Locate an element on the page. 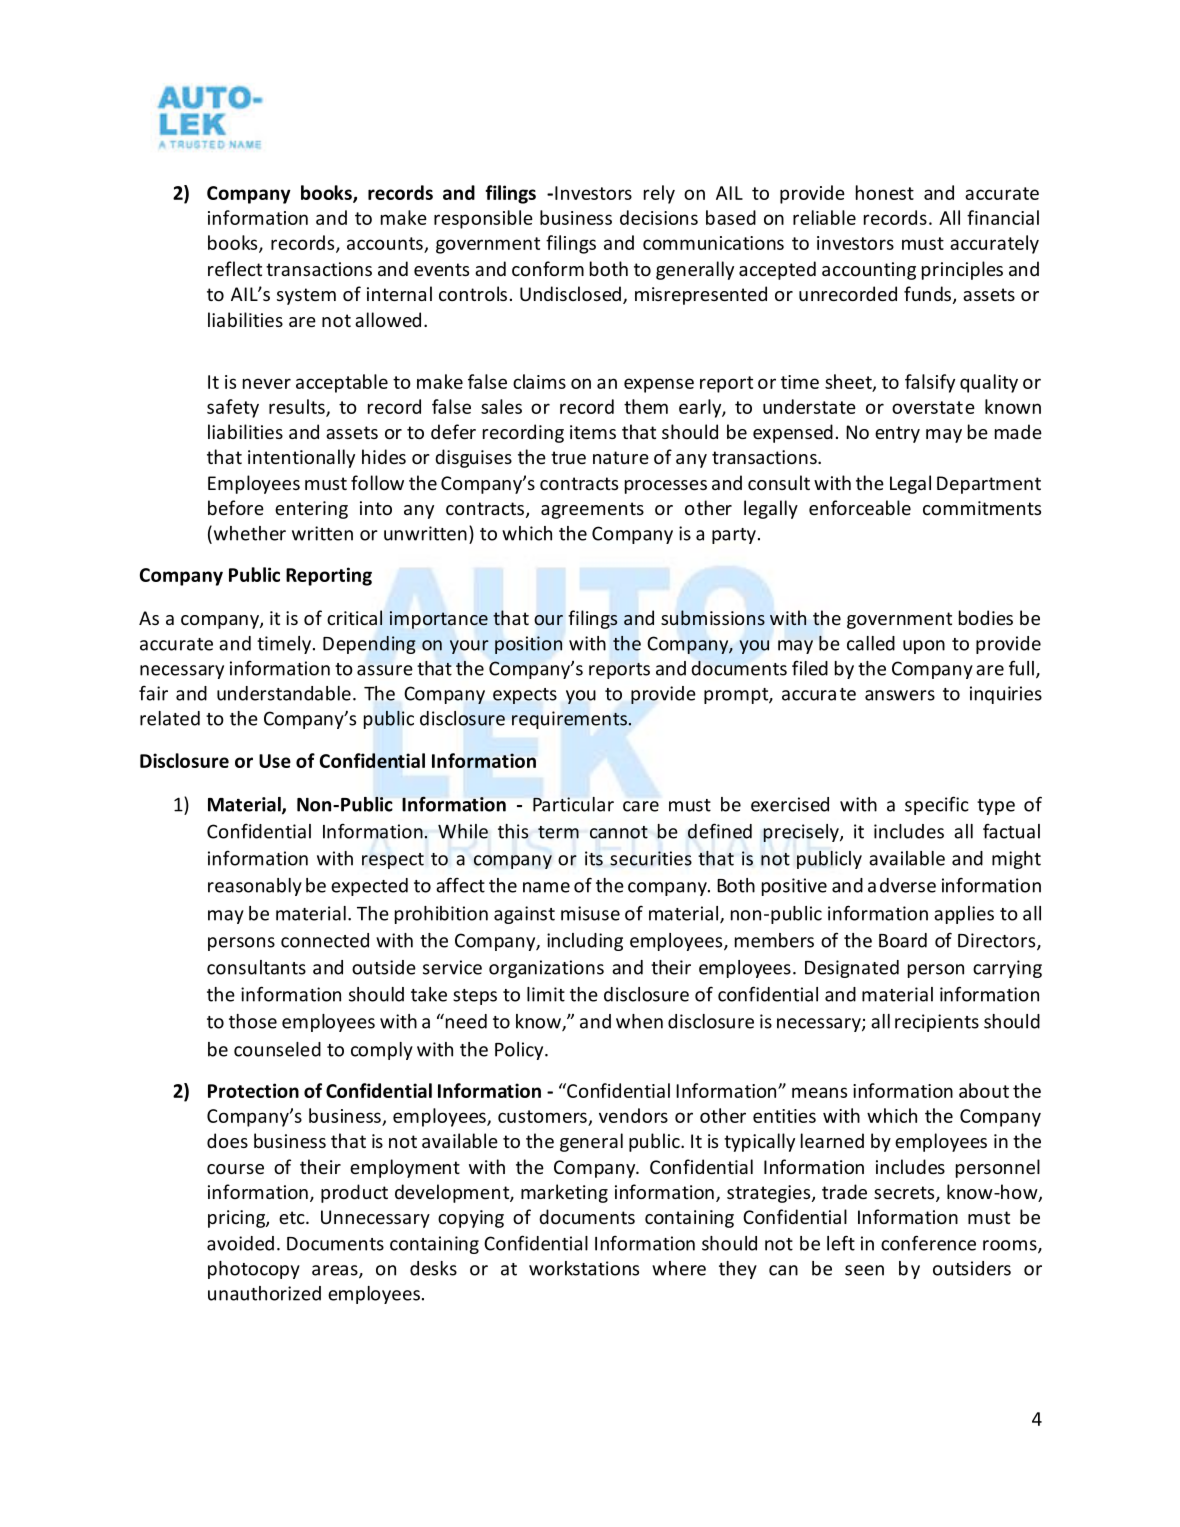  photocopy is located at coordinates (254, 1270).
